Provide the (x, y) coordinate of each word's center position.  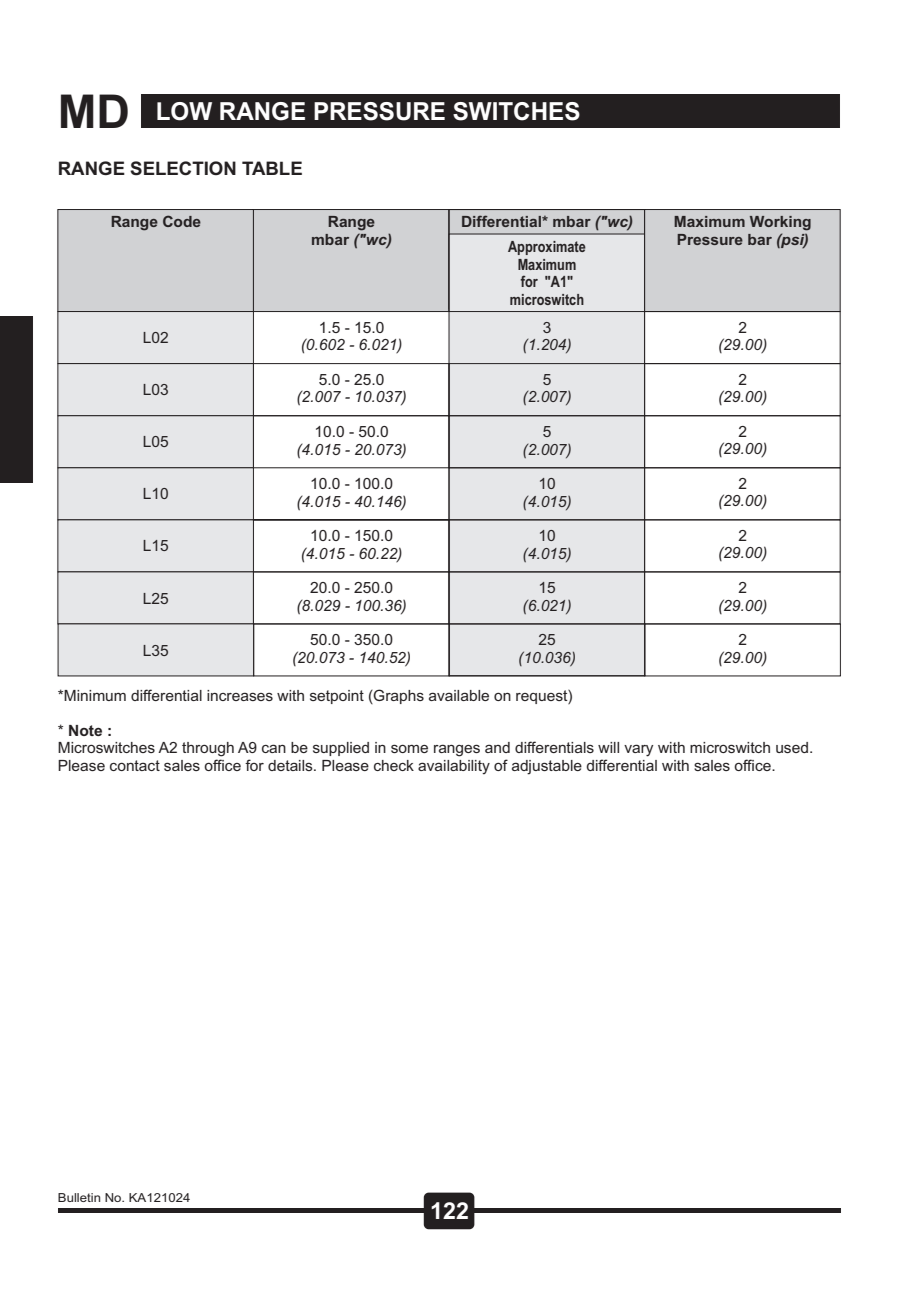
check (394, 765)
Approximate (547, 248)
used (792, 747)
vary (638, 750)
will (608, 747)
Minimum (95, 695)
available (459, 695)
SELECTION (183, 168)
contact (135, 765)
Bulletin (79, 1197)
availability (454, 767)
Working (780, 223)
